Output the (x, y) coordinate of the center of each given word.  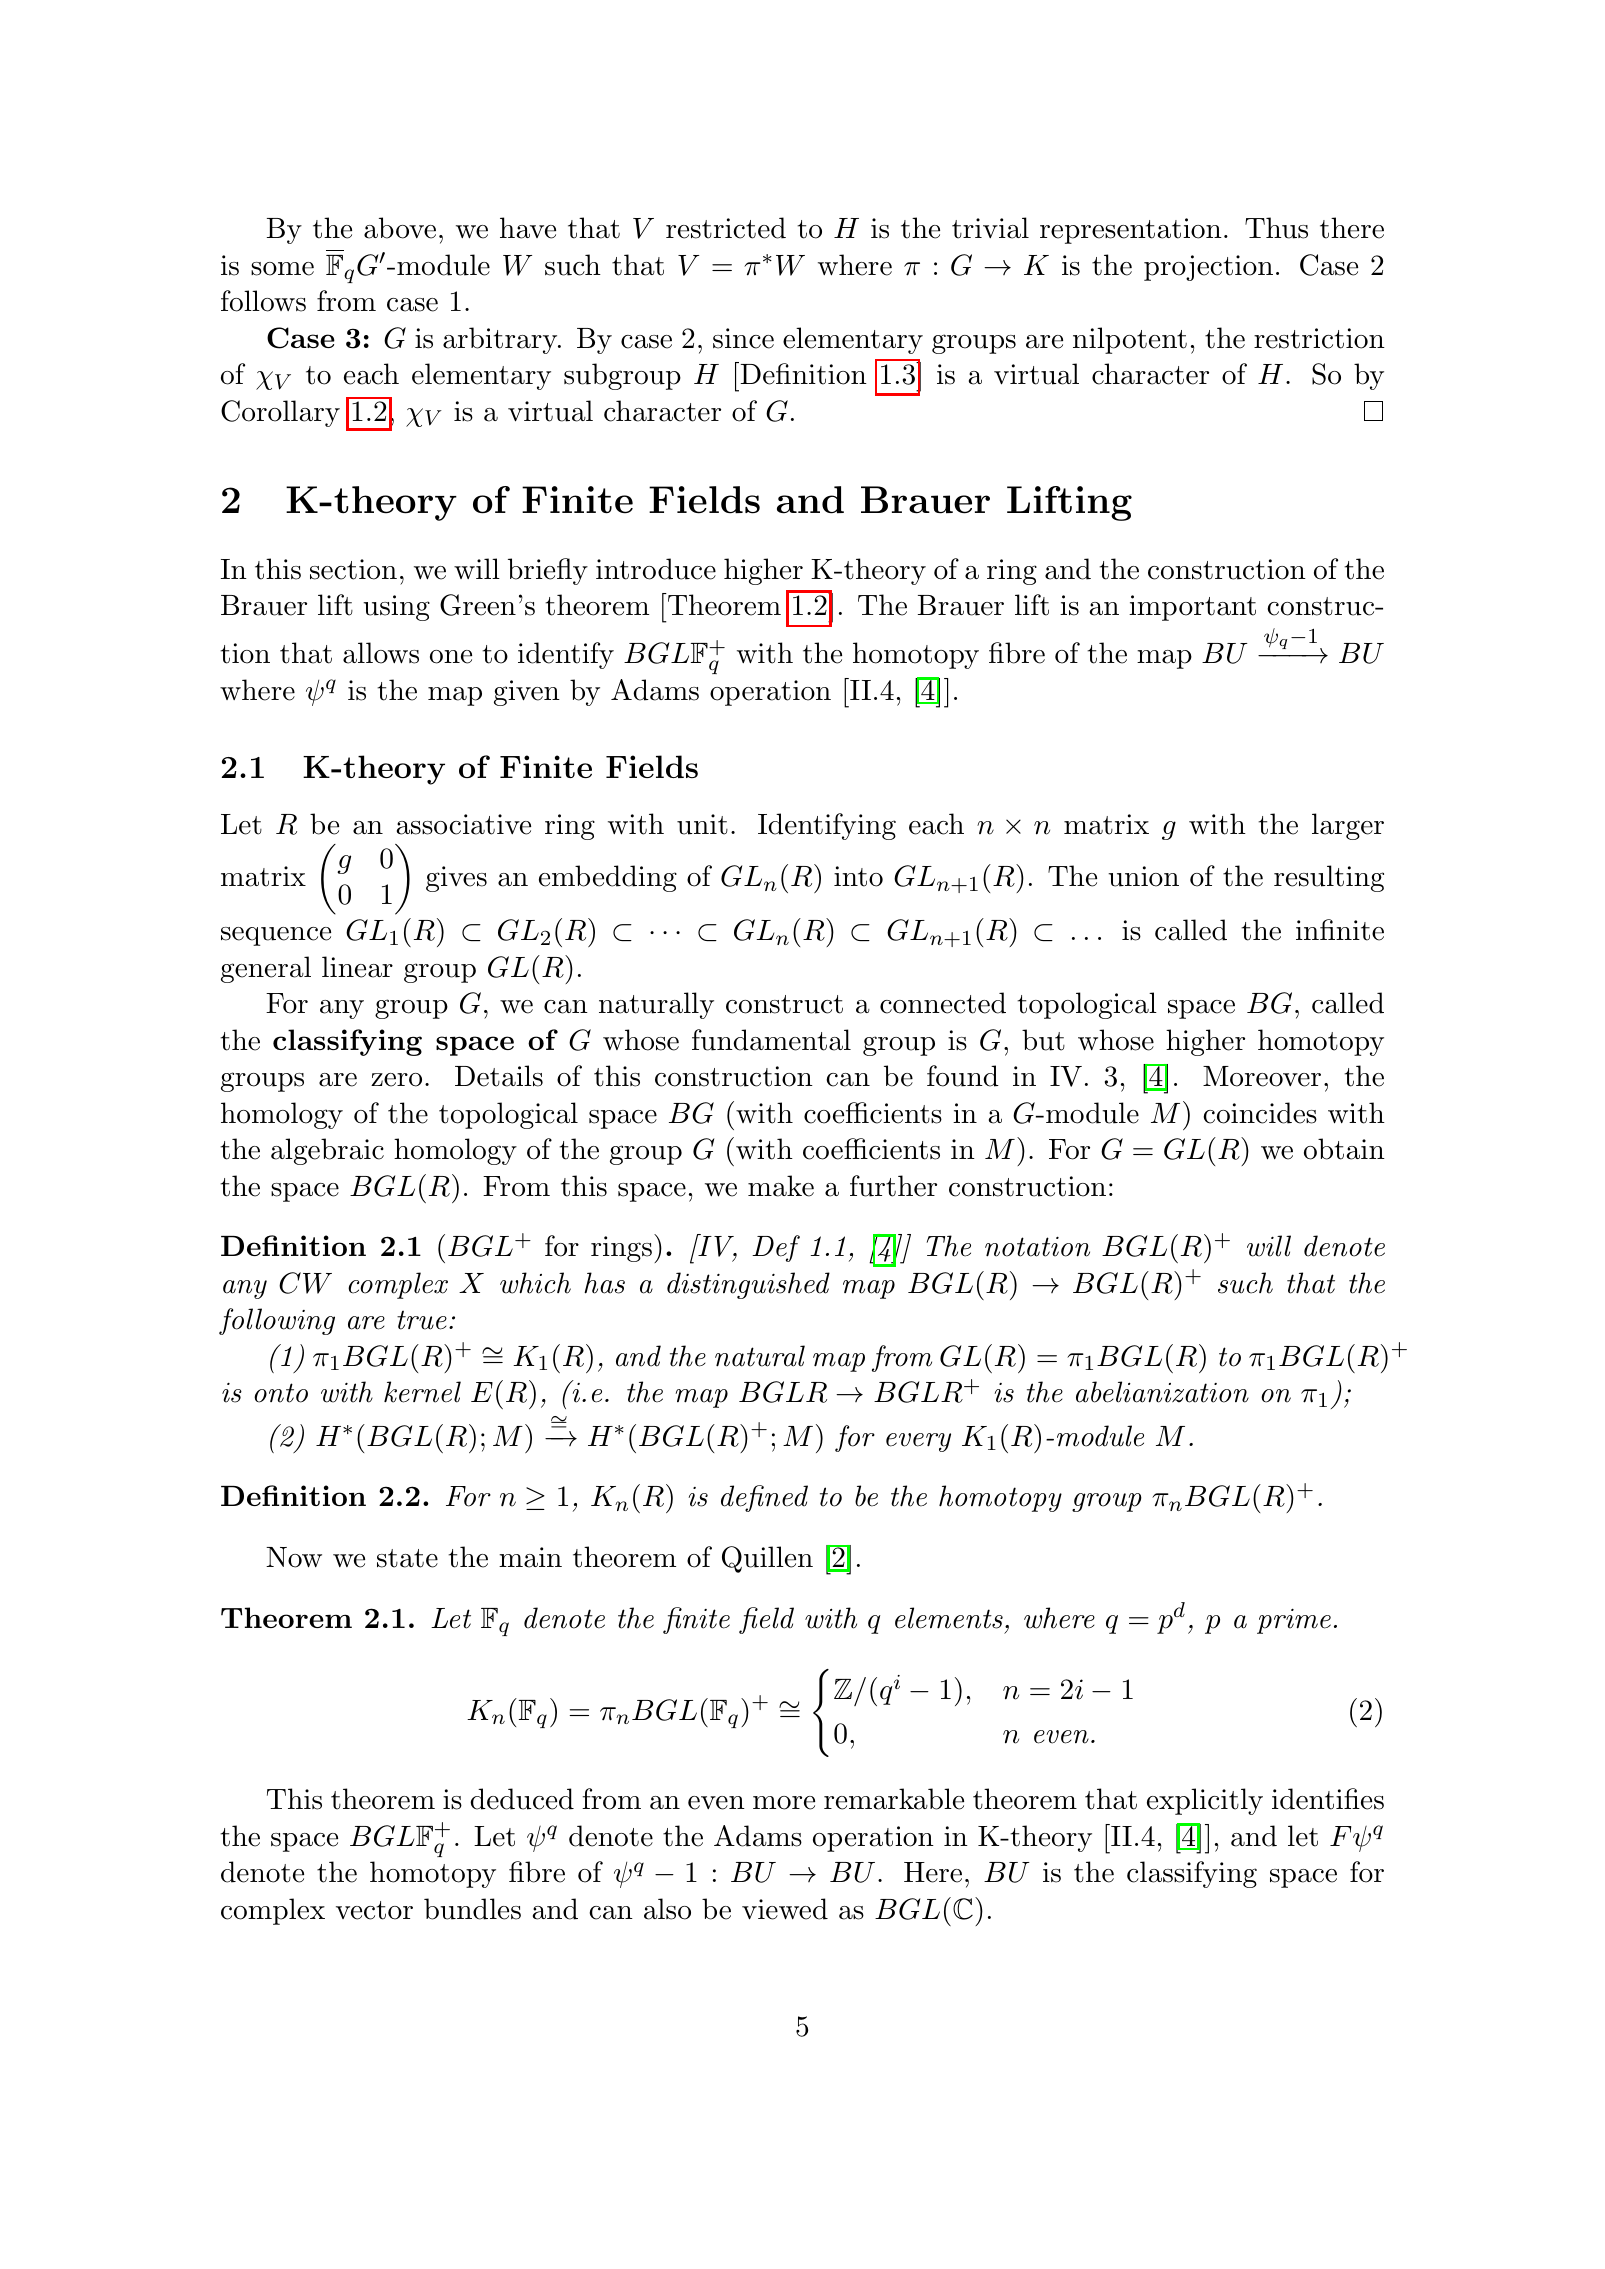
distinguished (748, 1285)
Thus (1276, 228)
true (422, 1320)
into (858, 876)
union (1143, 876)
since (743, 338)
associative (464, 824)
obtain (1344, 1149)
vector (374, 1910)
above (400, 228)
